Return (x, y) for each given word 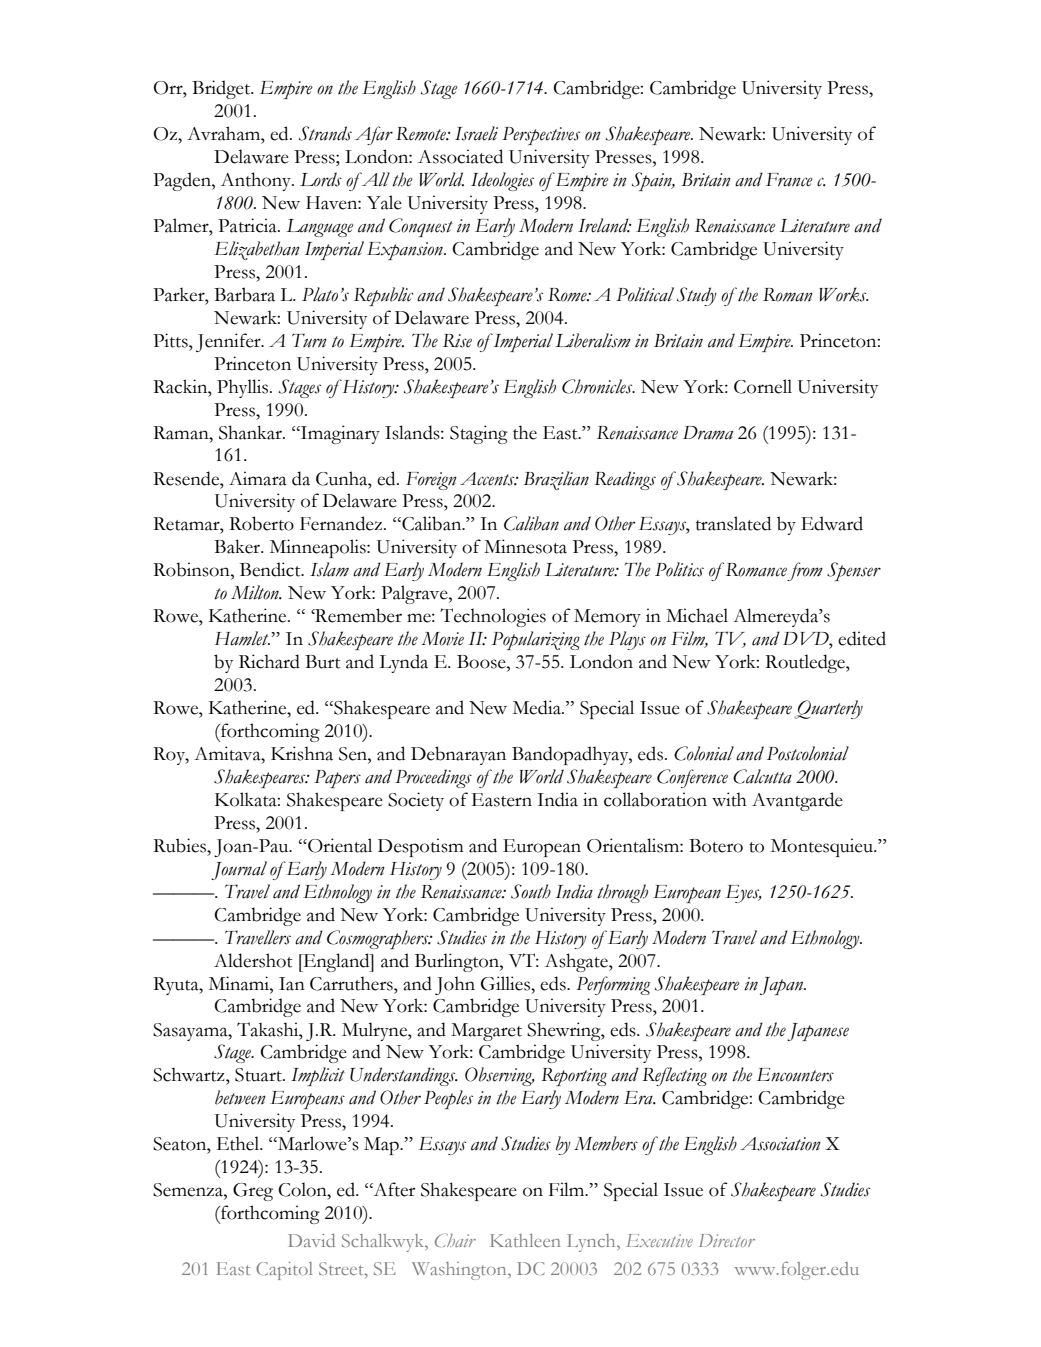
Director (727, 1240)
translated (733, 523)
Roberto (261, 523)
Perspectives (541, 136)
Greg (253, 1192)
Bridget (222, 89)
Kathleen (525, 1240)
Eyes (743, 894)
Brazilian (556, 480)
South (531, 891)
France (789, 180)
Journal (239, 870)
